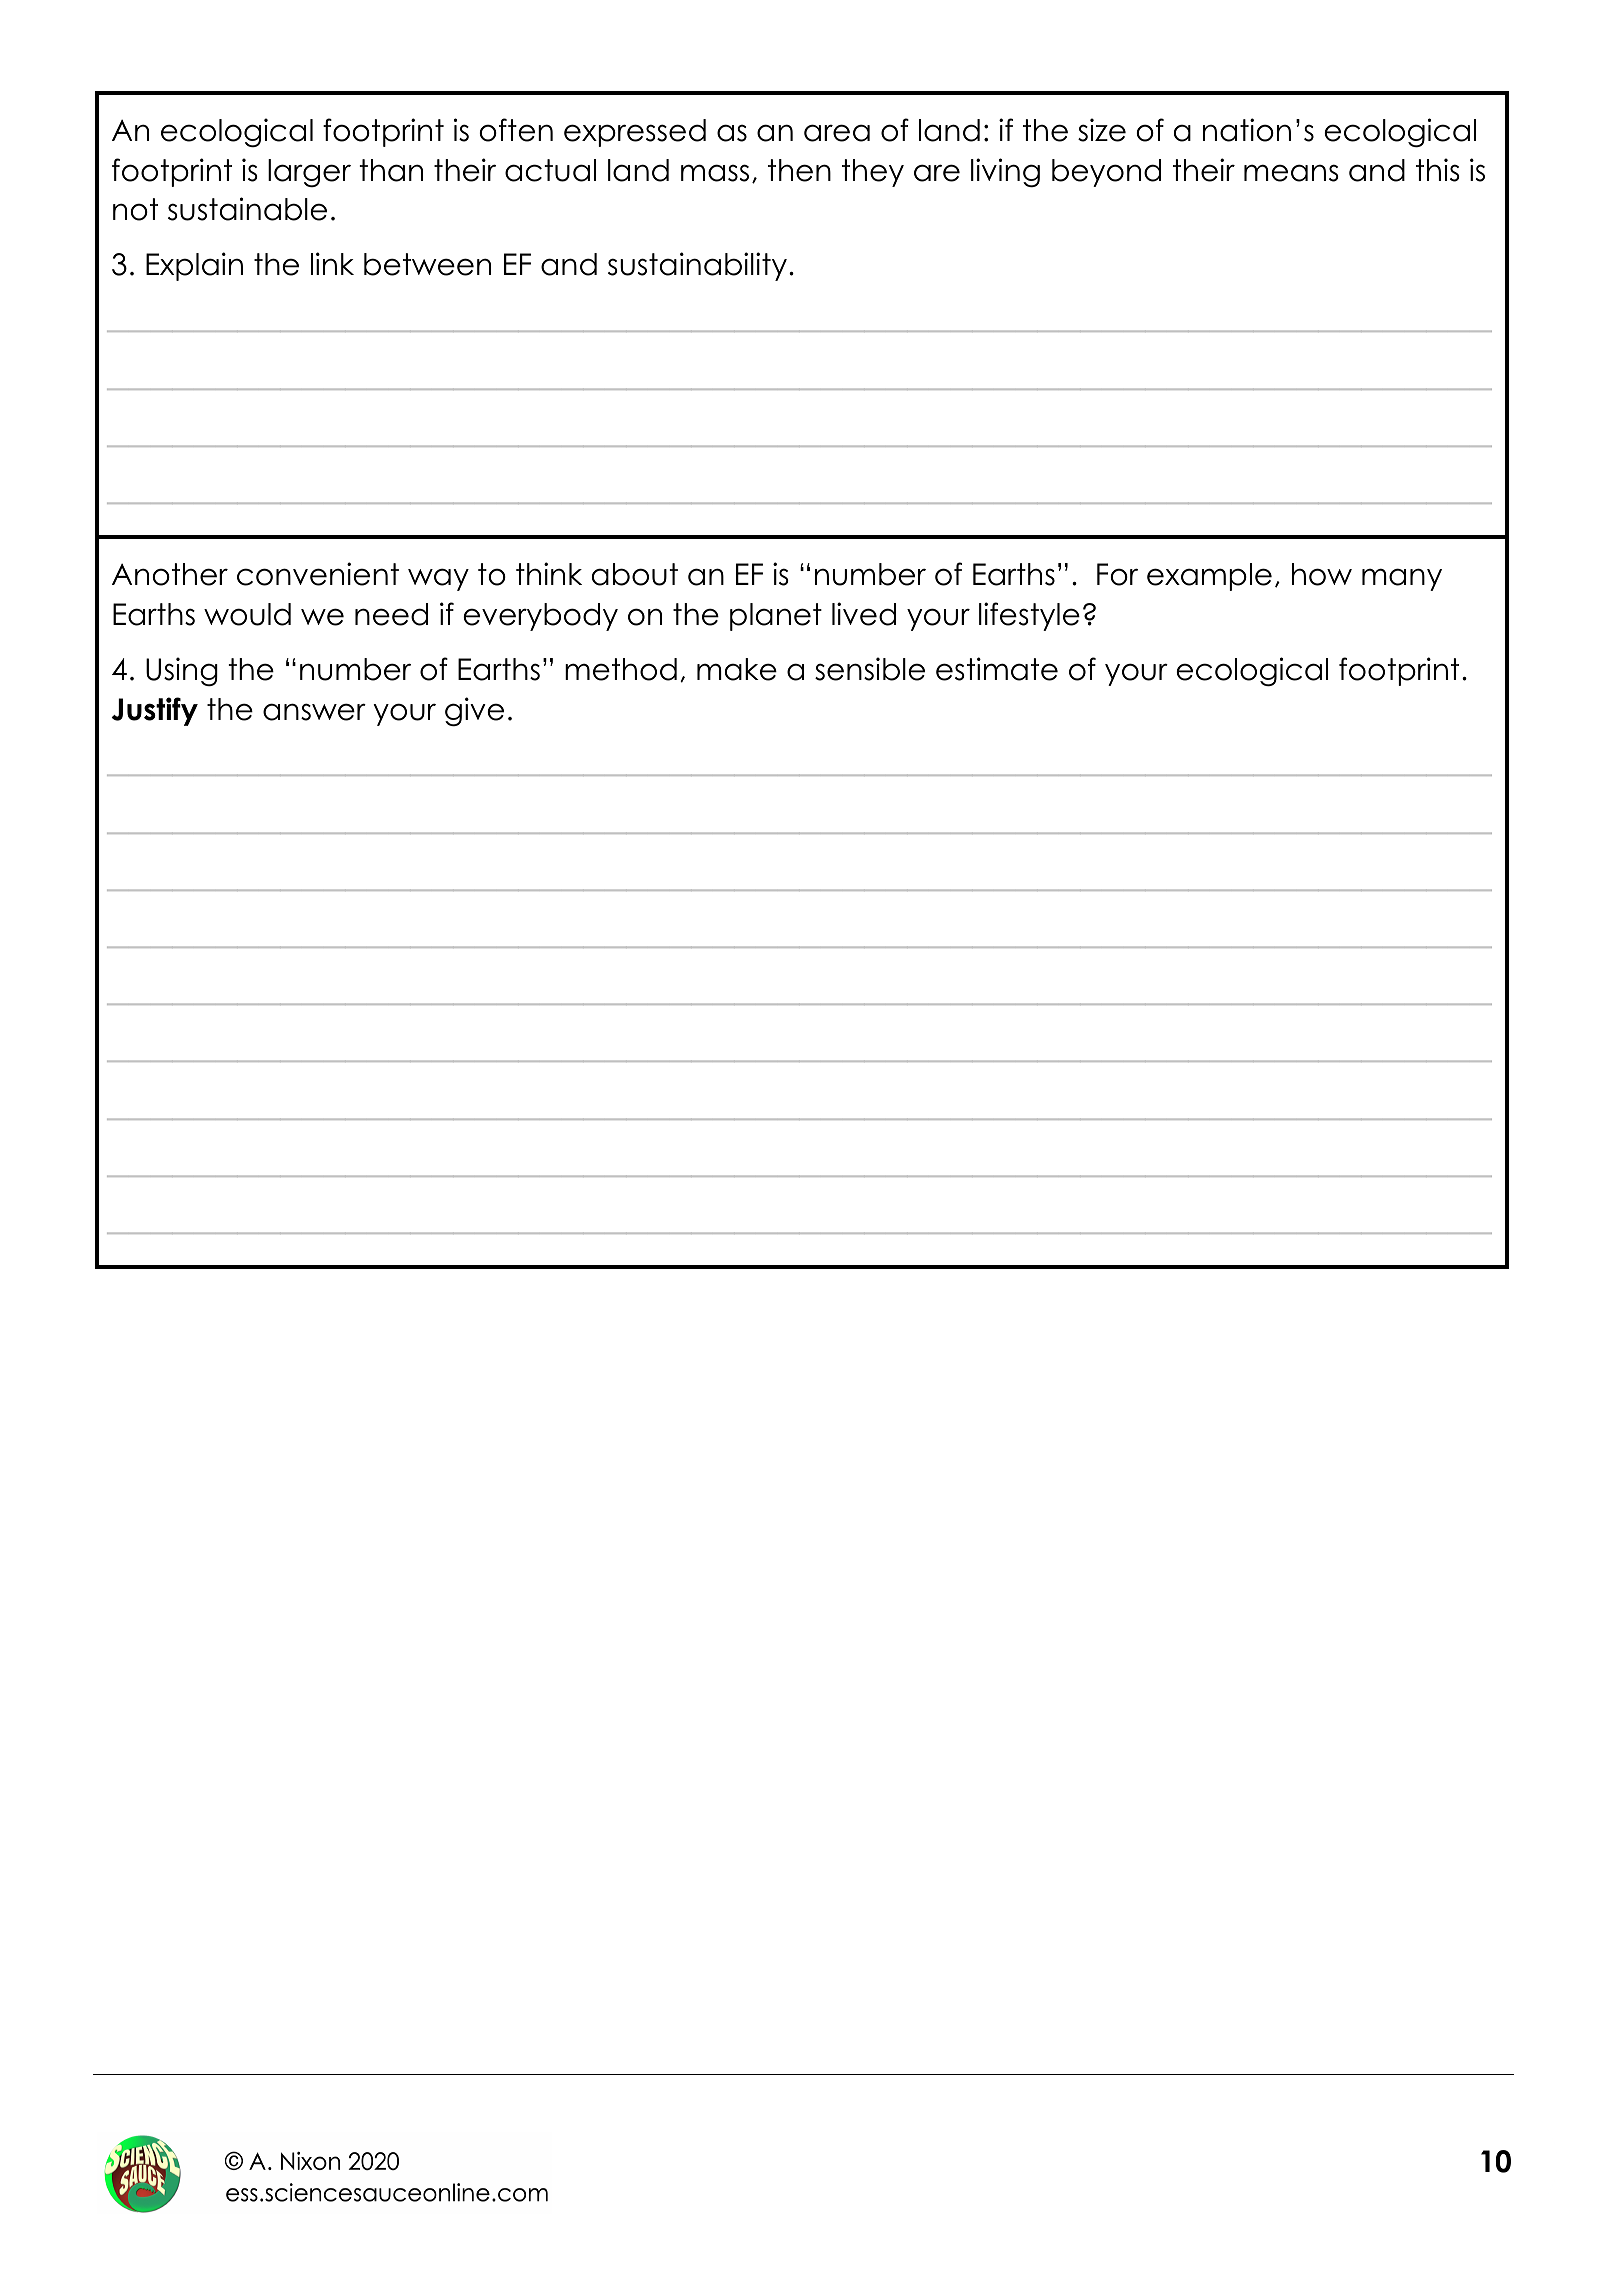 This page has height=2275, width=1608. Describe the element at coordinates (314, 712) in the page. I see `answer` at that location.
